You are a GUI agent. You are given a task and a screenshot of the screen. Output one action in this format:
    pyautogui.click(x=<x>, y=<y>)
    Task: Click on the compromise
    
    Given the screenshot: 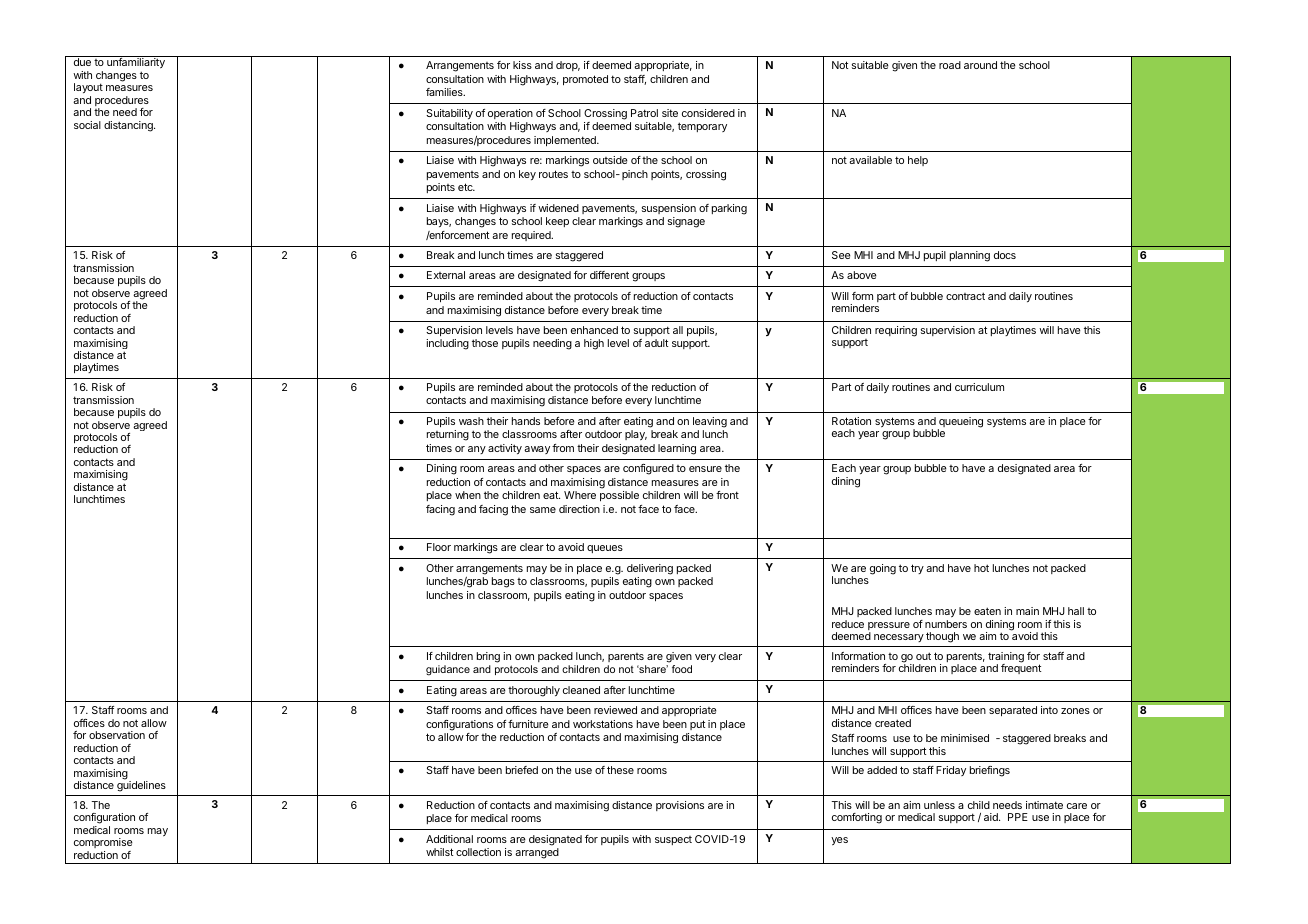 What is the action you would take?
    pyautogui.click(x=103, y=843)
